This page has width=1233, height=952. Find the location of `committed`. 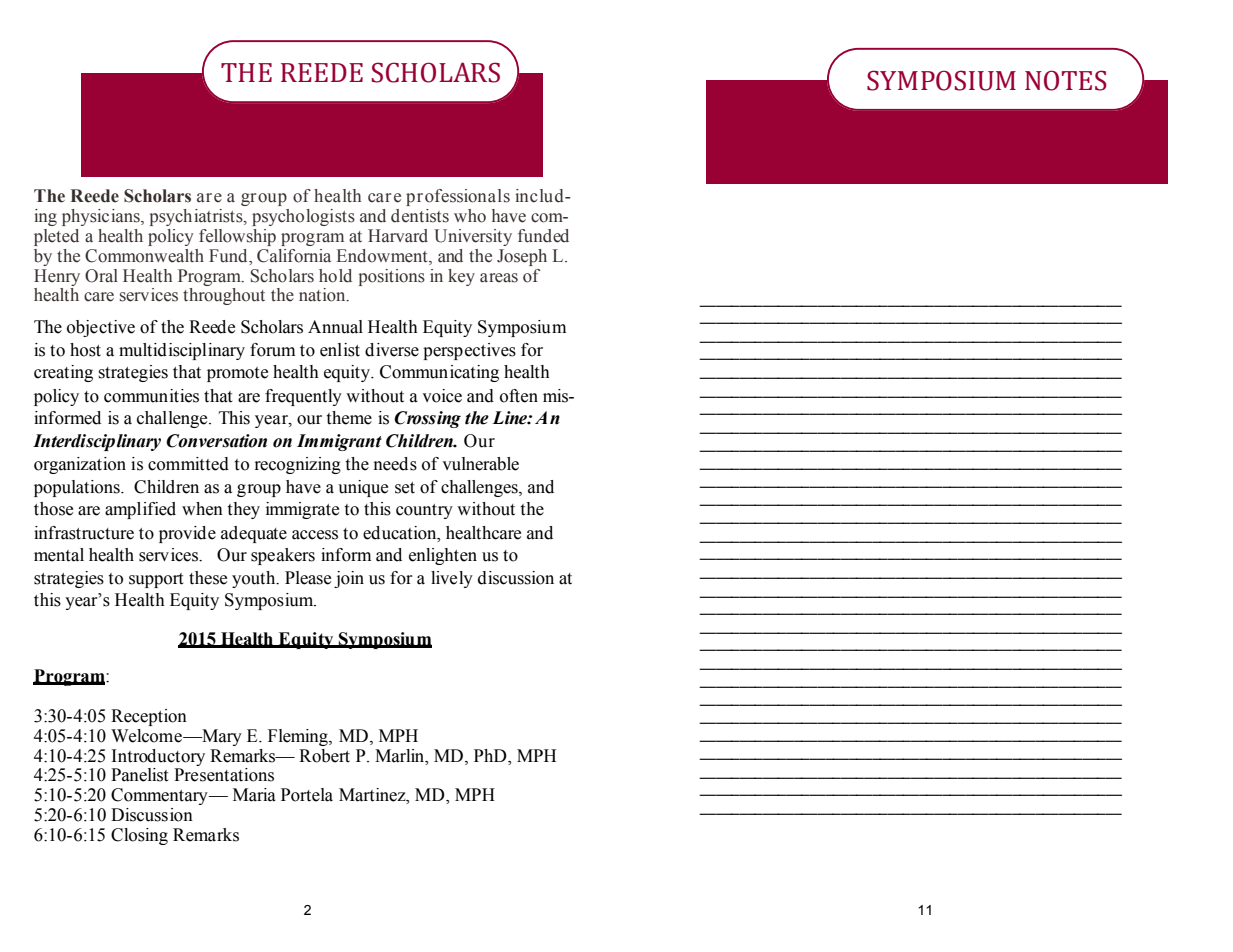

committed is located at coordinates (188, 464).
